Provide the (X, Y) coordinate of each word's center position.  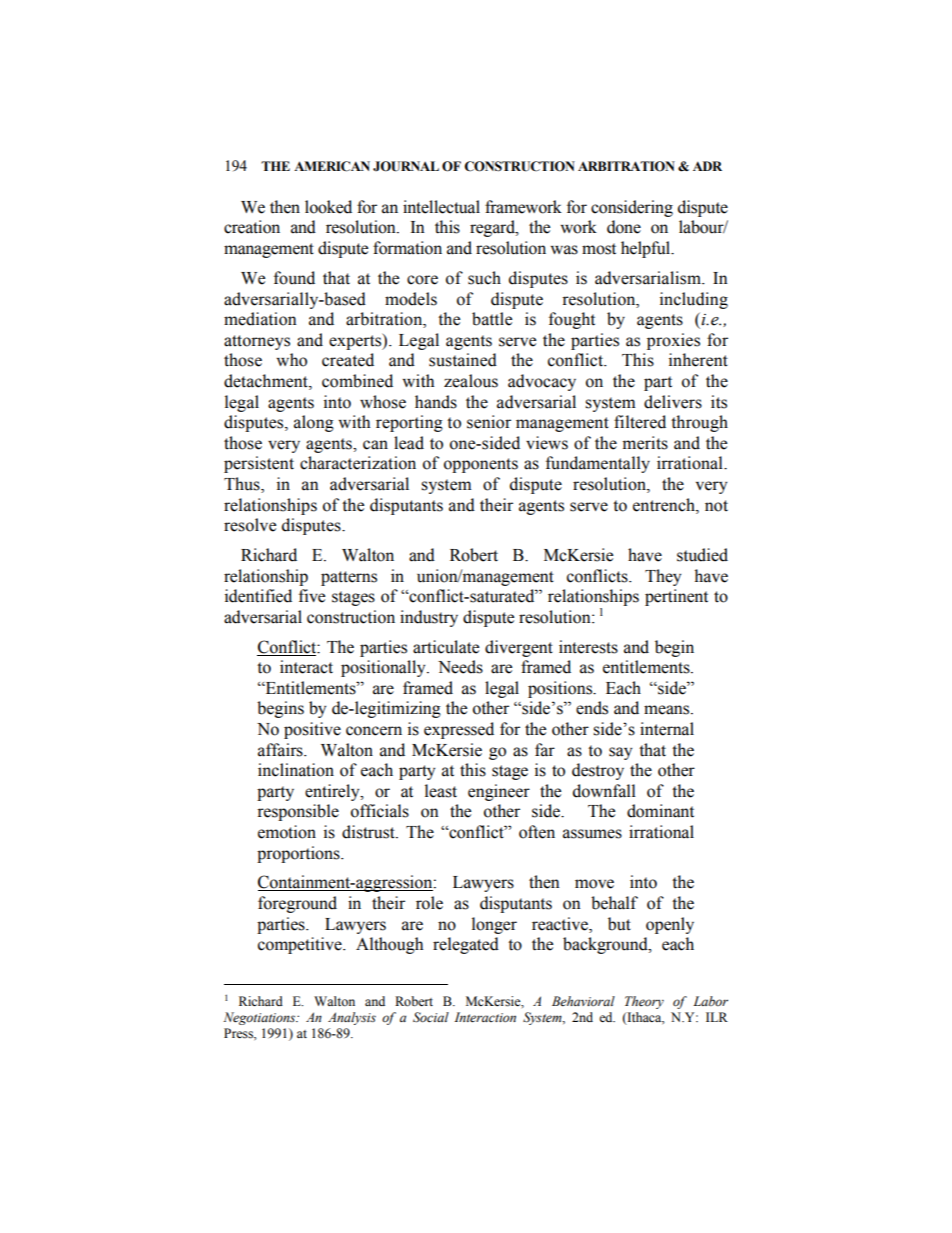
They (663, 577)
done (624, 227)
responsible (298, 812)
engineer (499, 792)
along (314, 423)
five (312, 596)
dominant (660, 811)
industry (429, 618)
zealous (471, 381)
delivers (673, 402)
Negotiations (260, 1018)
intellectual (441, 207)
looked (328, 207)
